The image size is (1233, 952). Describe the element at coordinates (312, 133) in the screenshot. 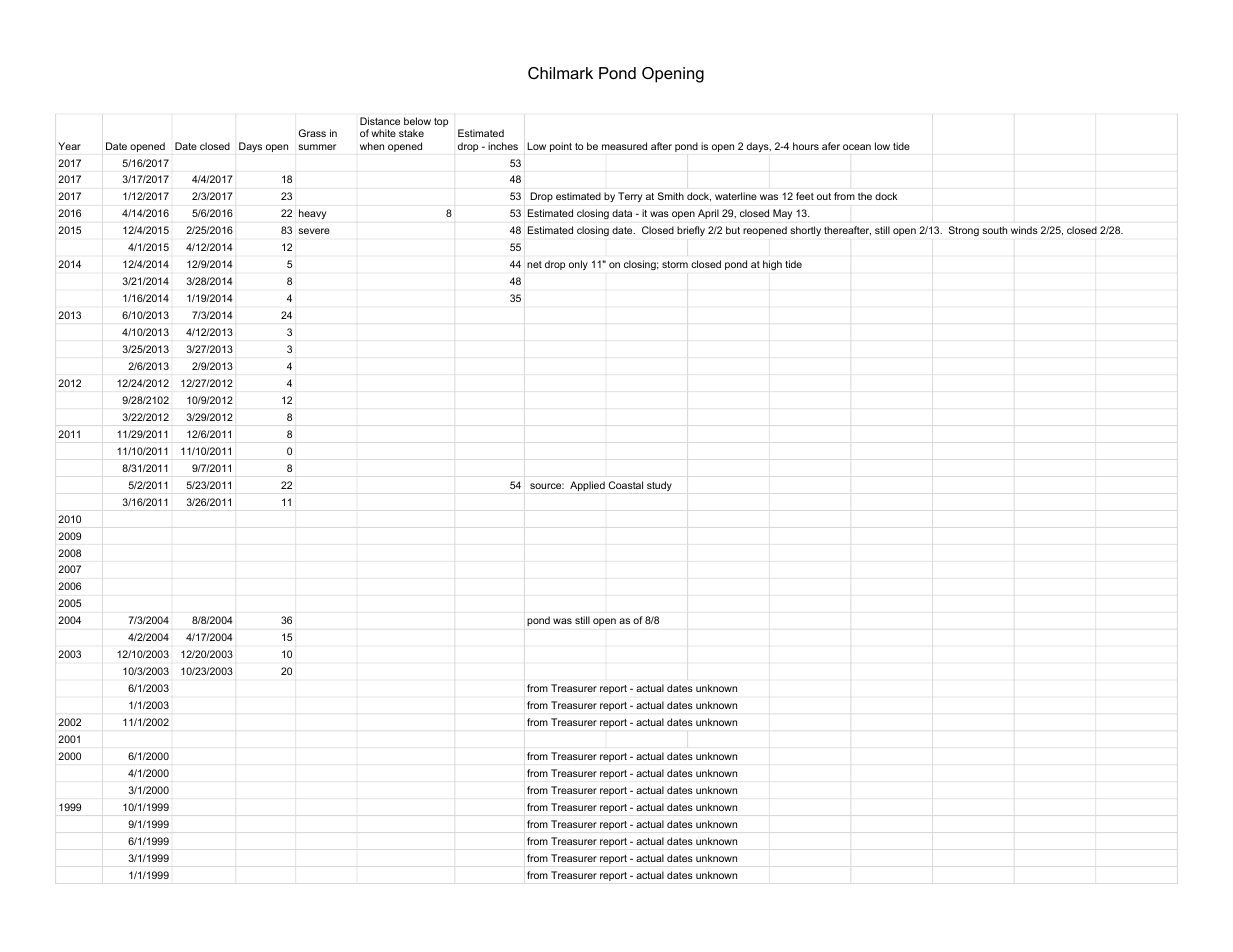

I see `Grass` at that location.
